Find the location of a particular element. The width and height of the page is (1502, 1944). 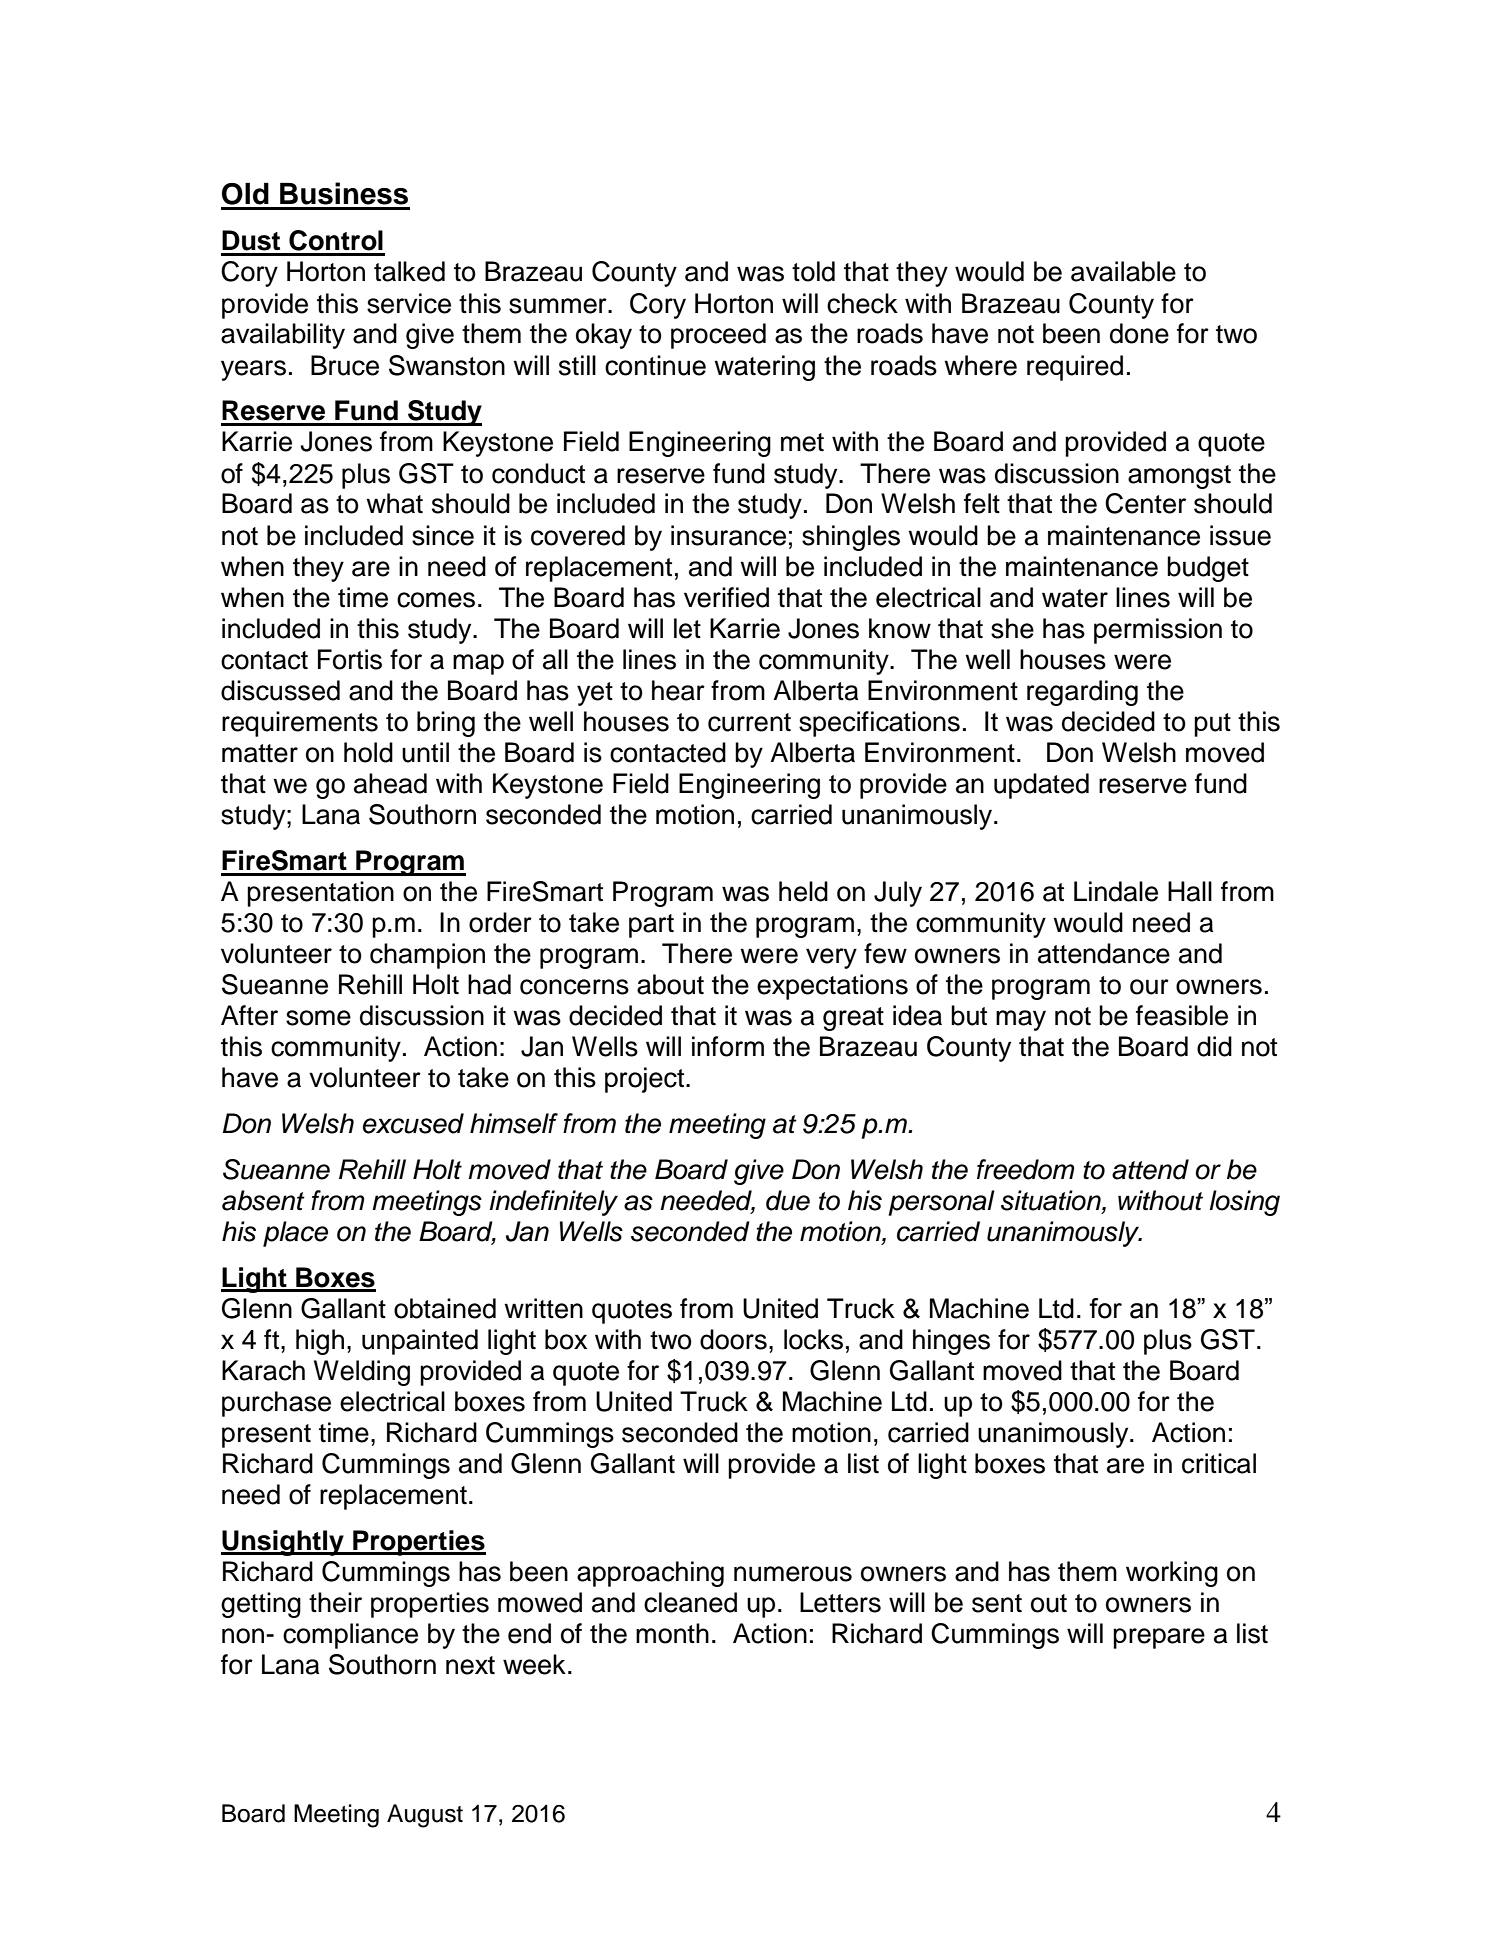

month is located at coordinates (672, 1633).
